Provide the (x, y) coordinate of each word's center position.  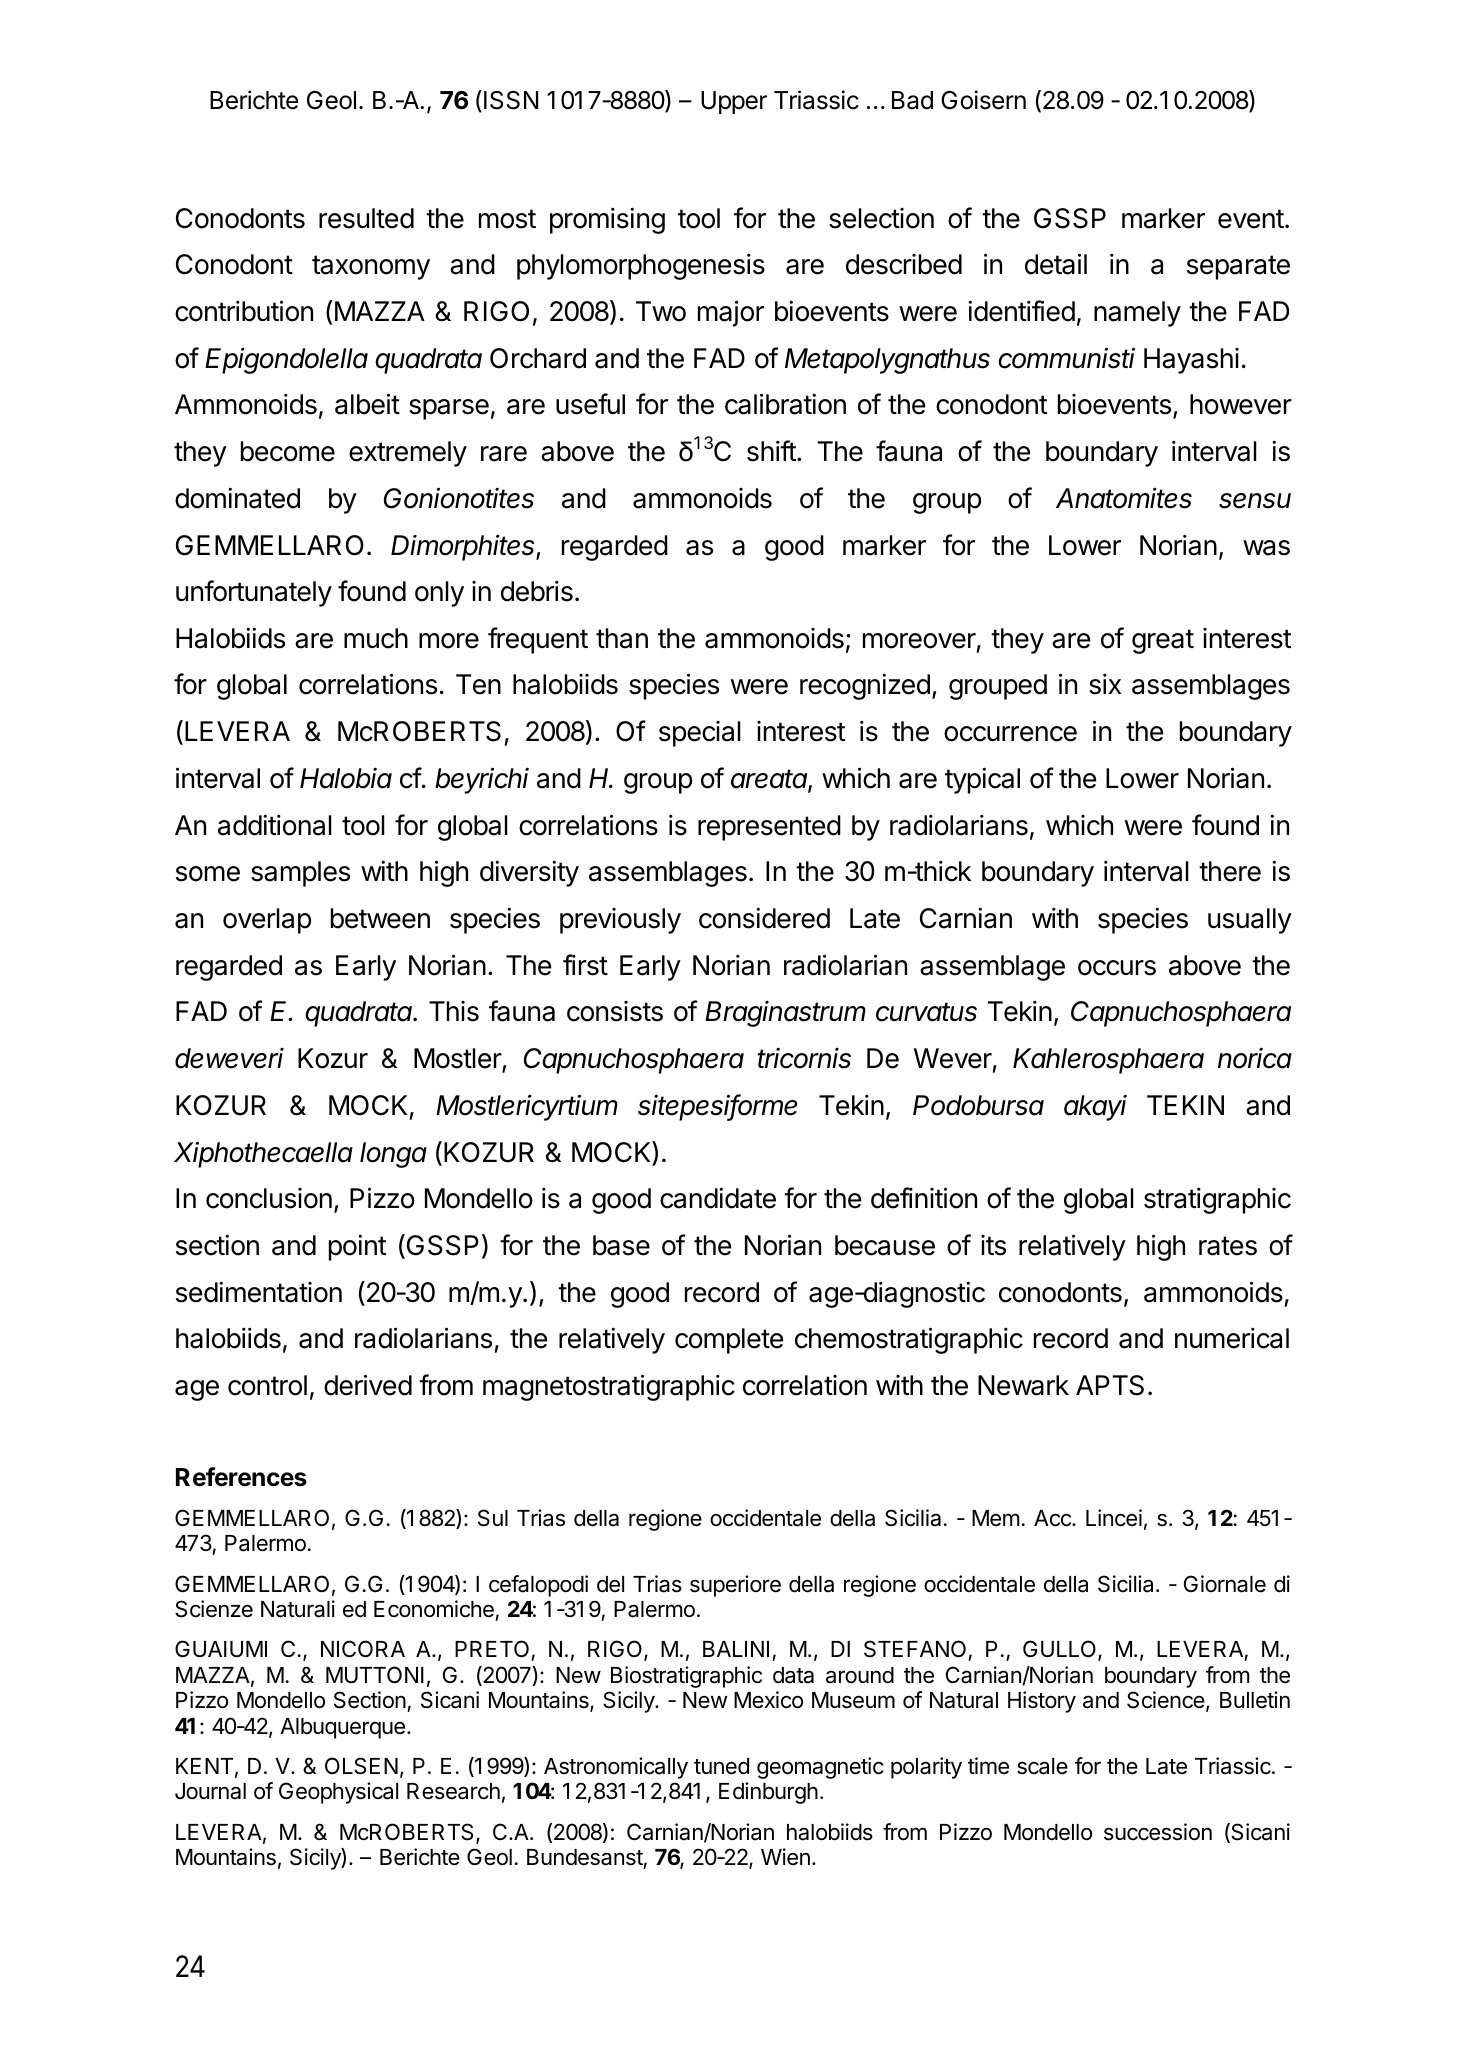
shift (772, 451)
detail (1056, 264)
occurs (1117, 968)
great (1163, 641)
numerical (1232, 1338)
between (380, 918)
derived (368, 1385)
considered (764, 918)
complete (729, 1341)
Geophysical (338, 1793)
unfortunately (254, 593)
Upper (734, 102)
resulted (366, 218)
